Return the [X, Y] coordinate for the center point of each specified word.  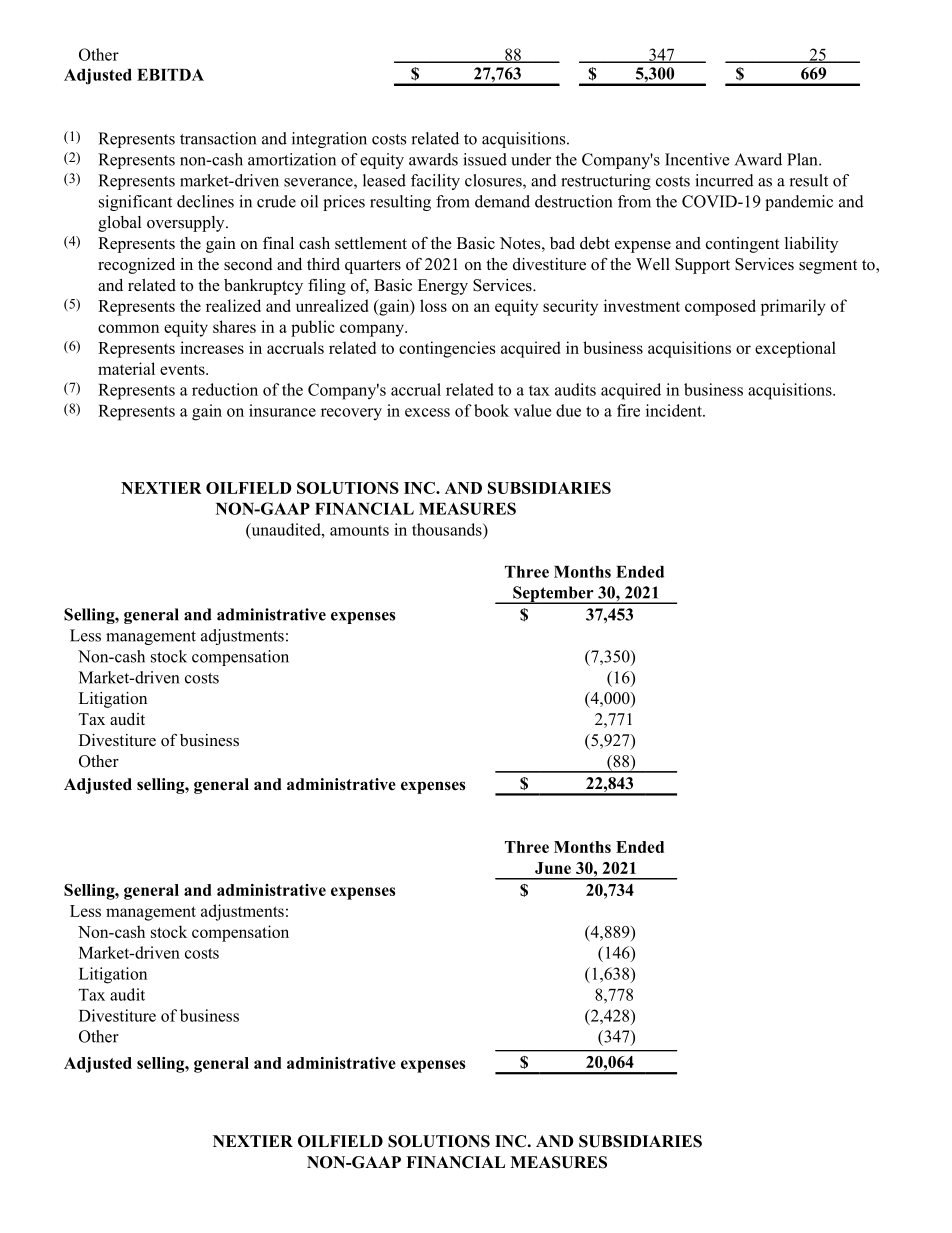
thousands [448, 529]
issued [485, 159]
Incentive [697, 159]
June [553, 868]
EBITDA [170, 75]
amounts [359, 530]
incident [675, 410]
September [553, 595]
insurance [282, 410]
